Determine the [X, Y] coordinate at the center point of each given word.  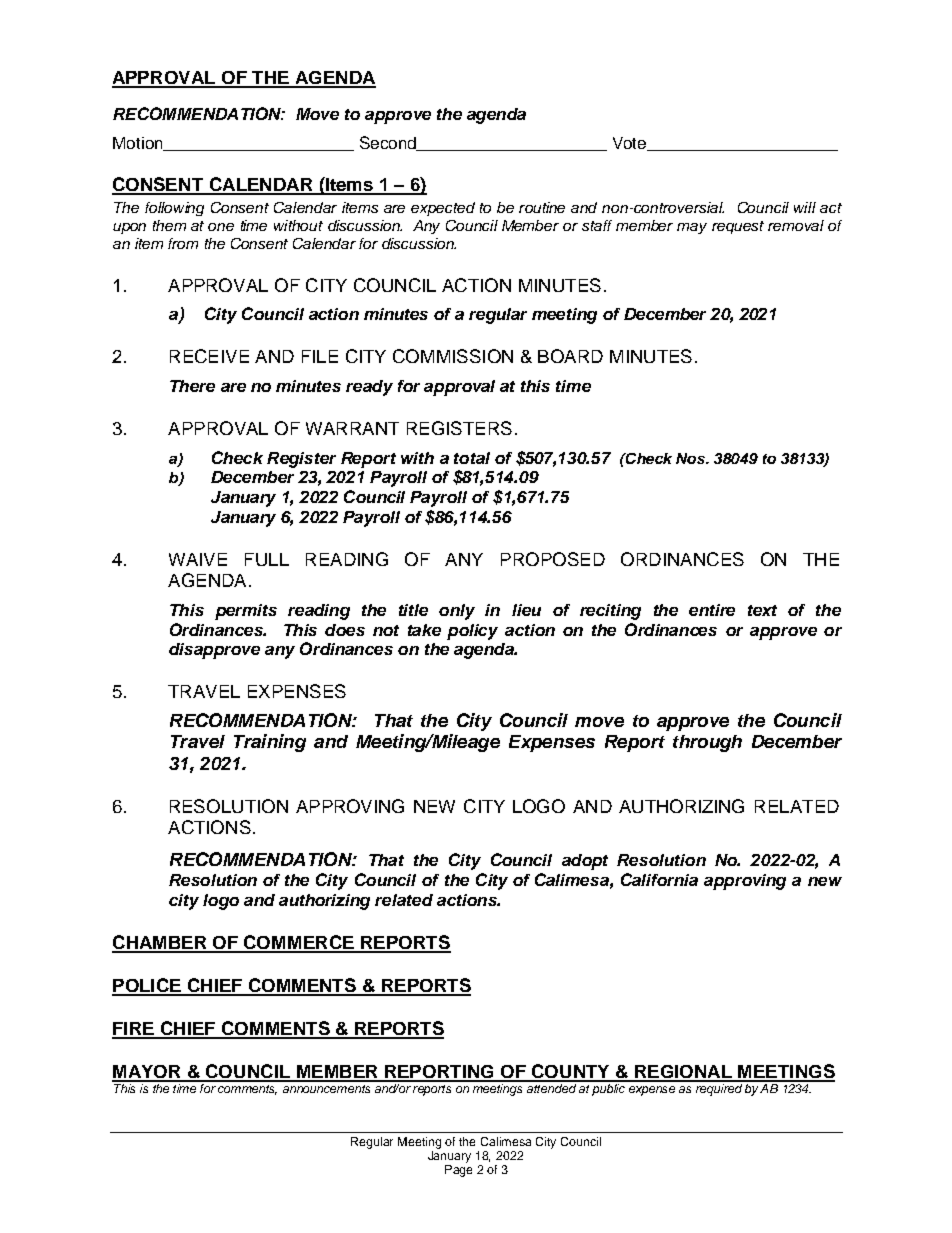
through [707, 743]
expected [443, 209]
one [221, 227]
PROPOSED [553, 559]
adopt [585, 862]
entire [712, 610]
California [659, 879]
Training [270, 743]
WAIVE [198, 559]
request [738, 227]
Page [458, 1171]
